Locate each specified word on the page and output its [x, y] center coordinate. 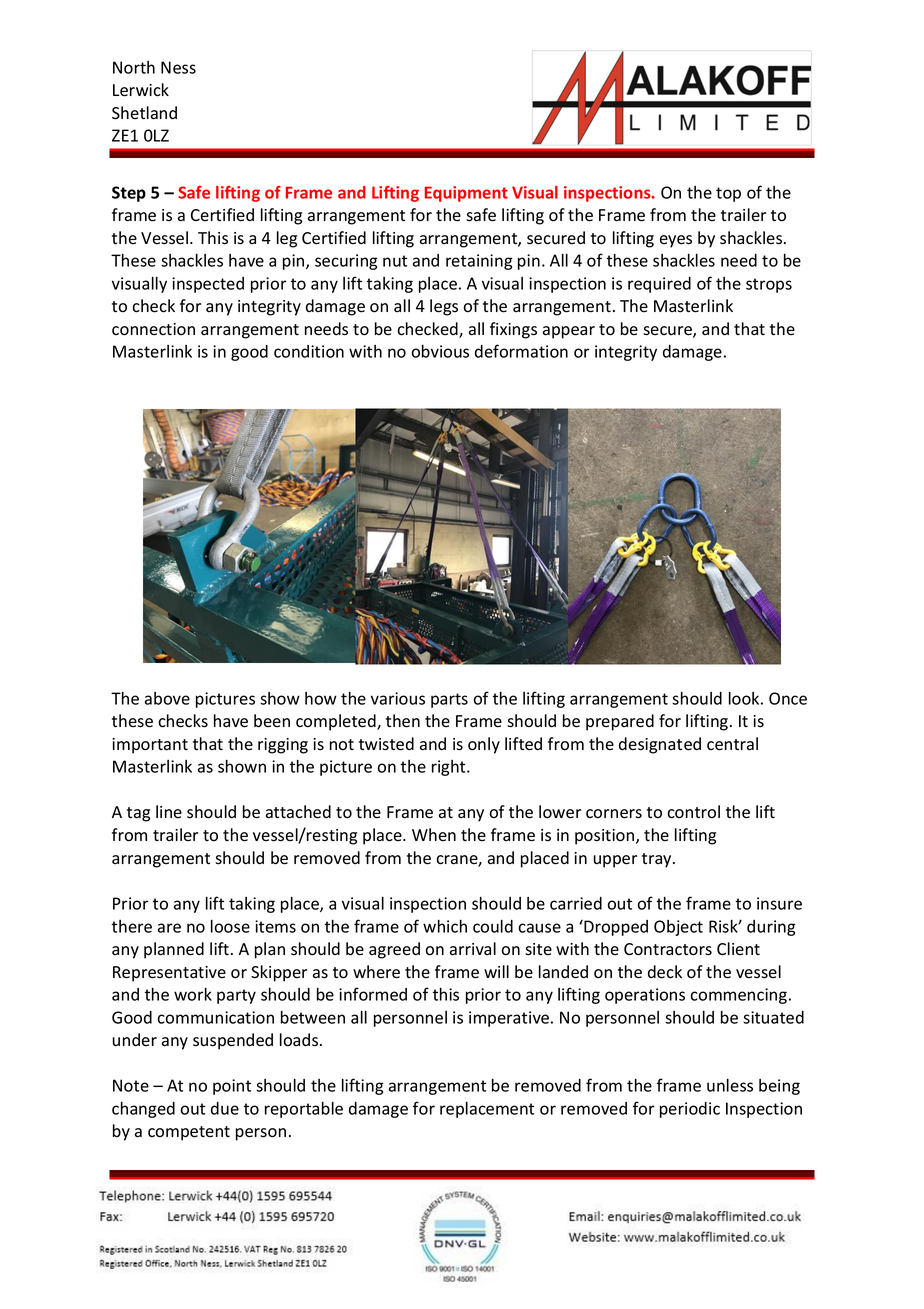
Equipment [466, 194]
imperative [510, 1019]
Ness [178, 67]
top [728, 194]
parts [449, 700]
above [167, 698]
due [225, 1108]
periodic [690, 1110]
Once [788, 698]
